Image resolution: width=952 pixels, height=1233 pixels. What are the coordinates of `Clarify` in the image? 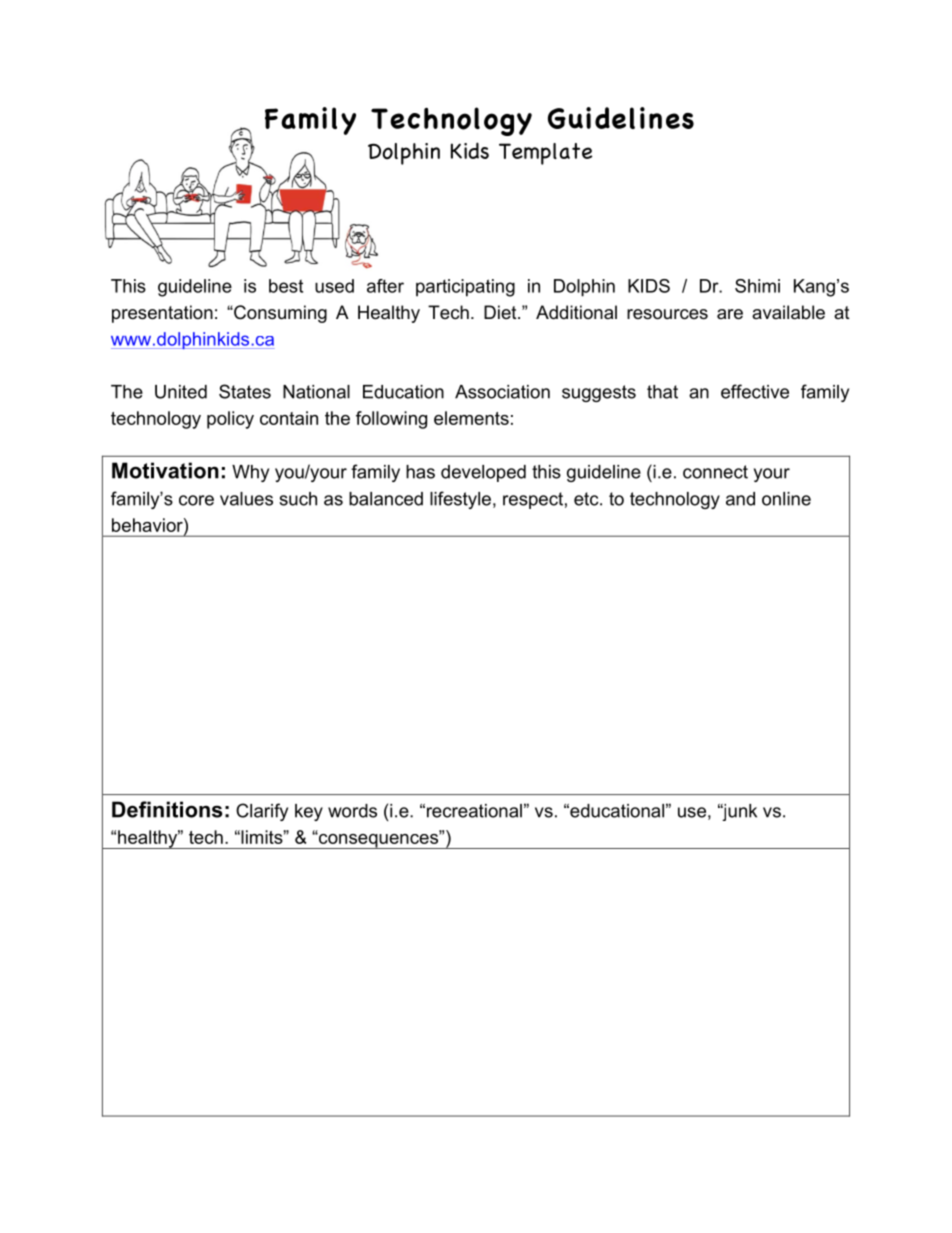 It's located at (262, 812).
